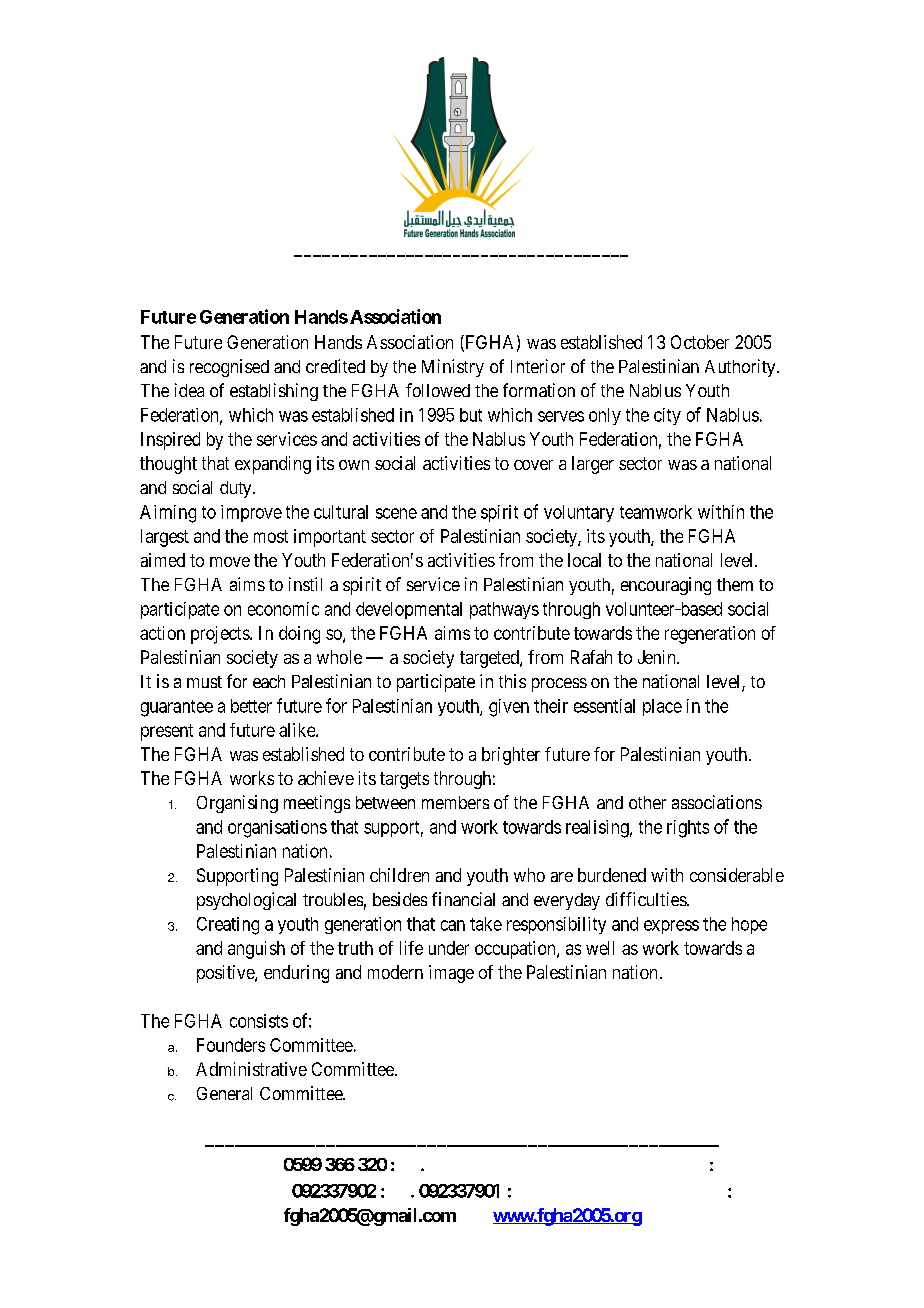  What do you see at coordinates (251, 706) in the image?
I see `better` at bounding box center [251, 706].
